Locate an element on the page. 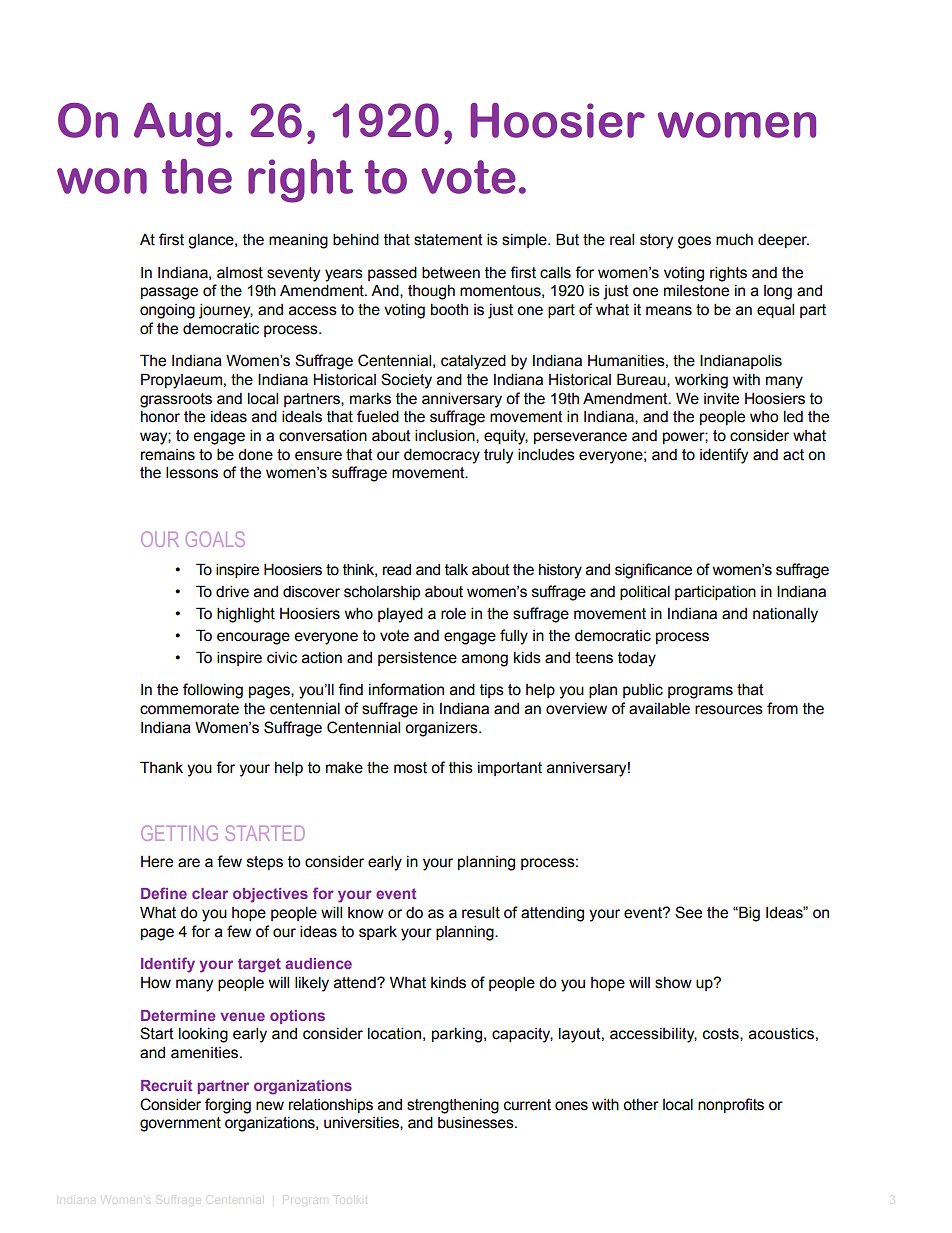  political is located at coordinates (645, 592).
